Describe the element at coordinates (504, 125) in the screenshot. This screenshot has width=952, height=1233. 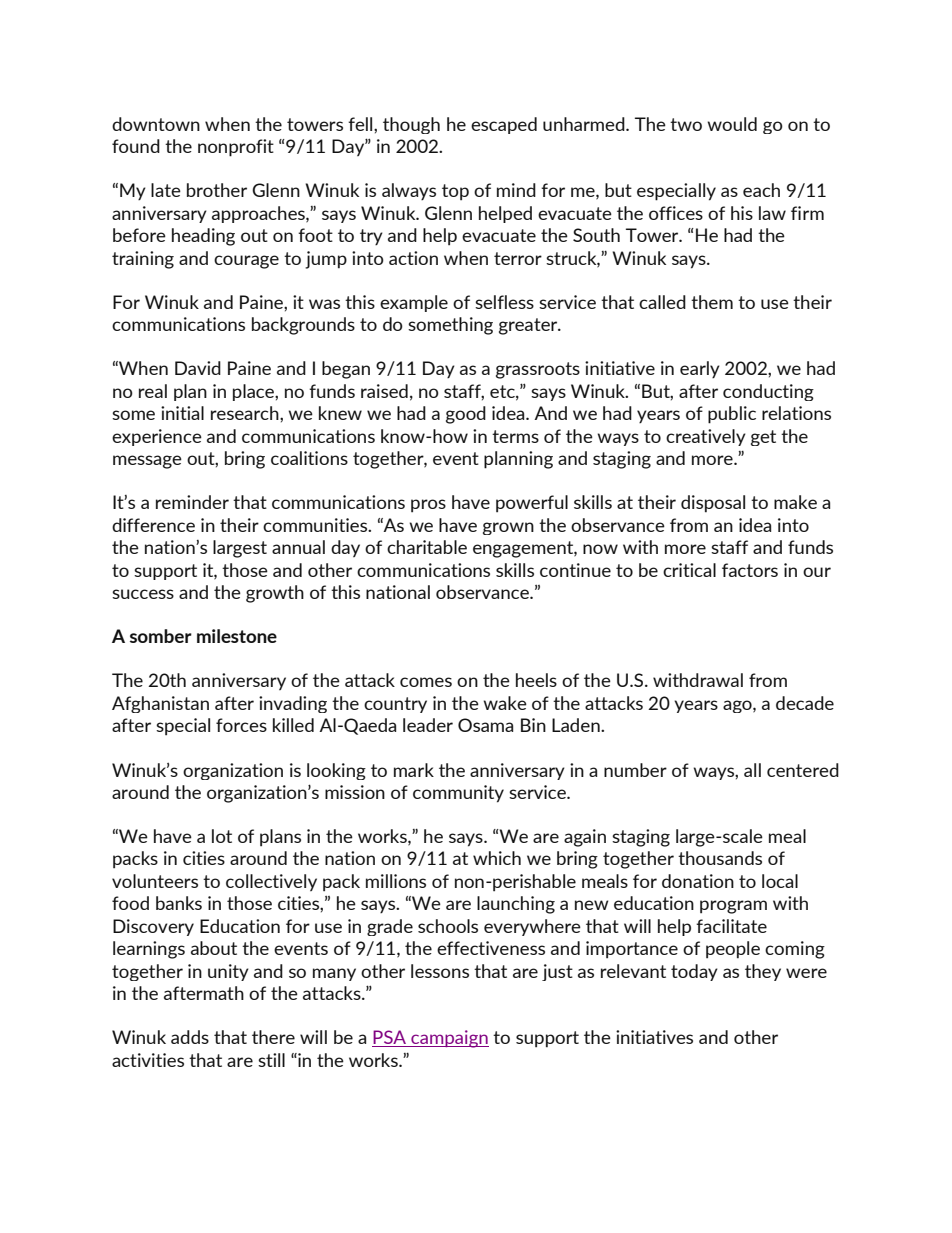
I see `escaped` at that location.
